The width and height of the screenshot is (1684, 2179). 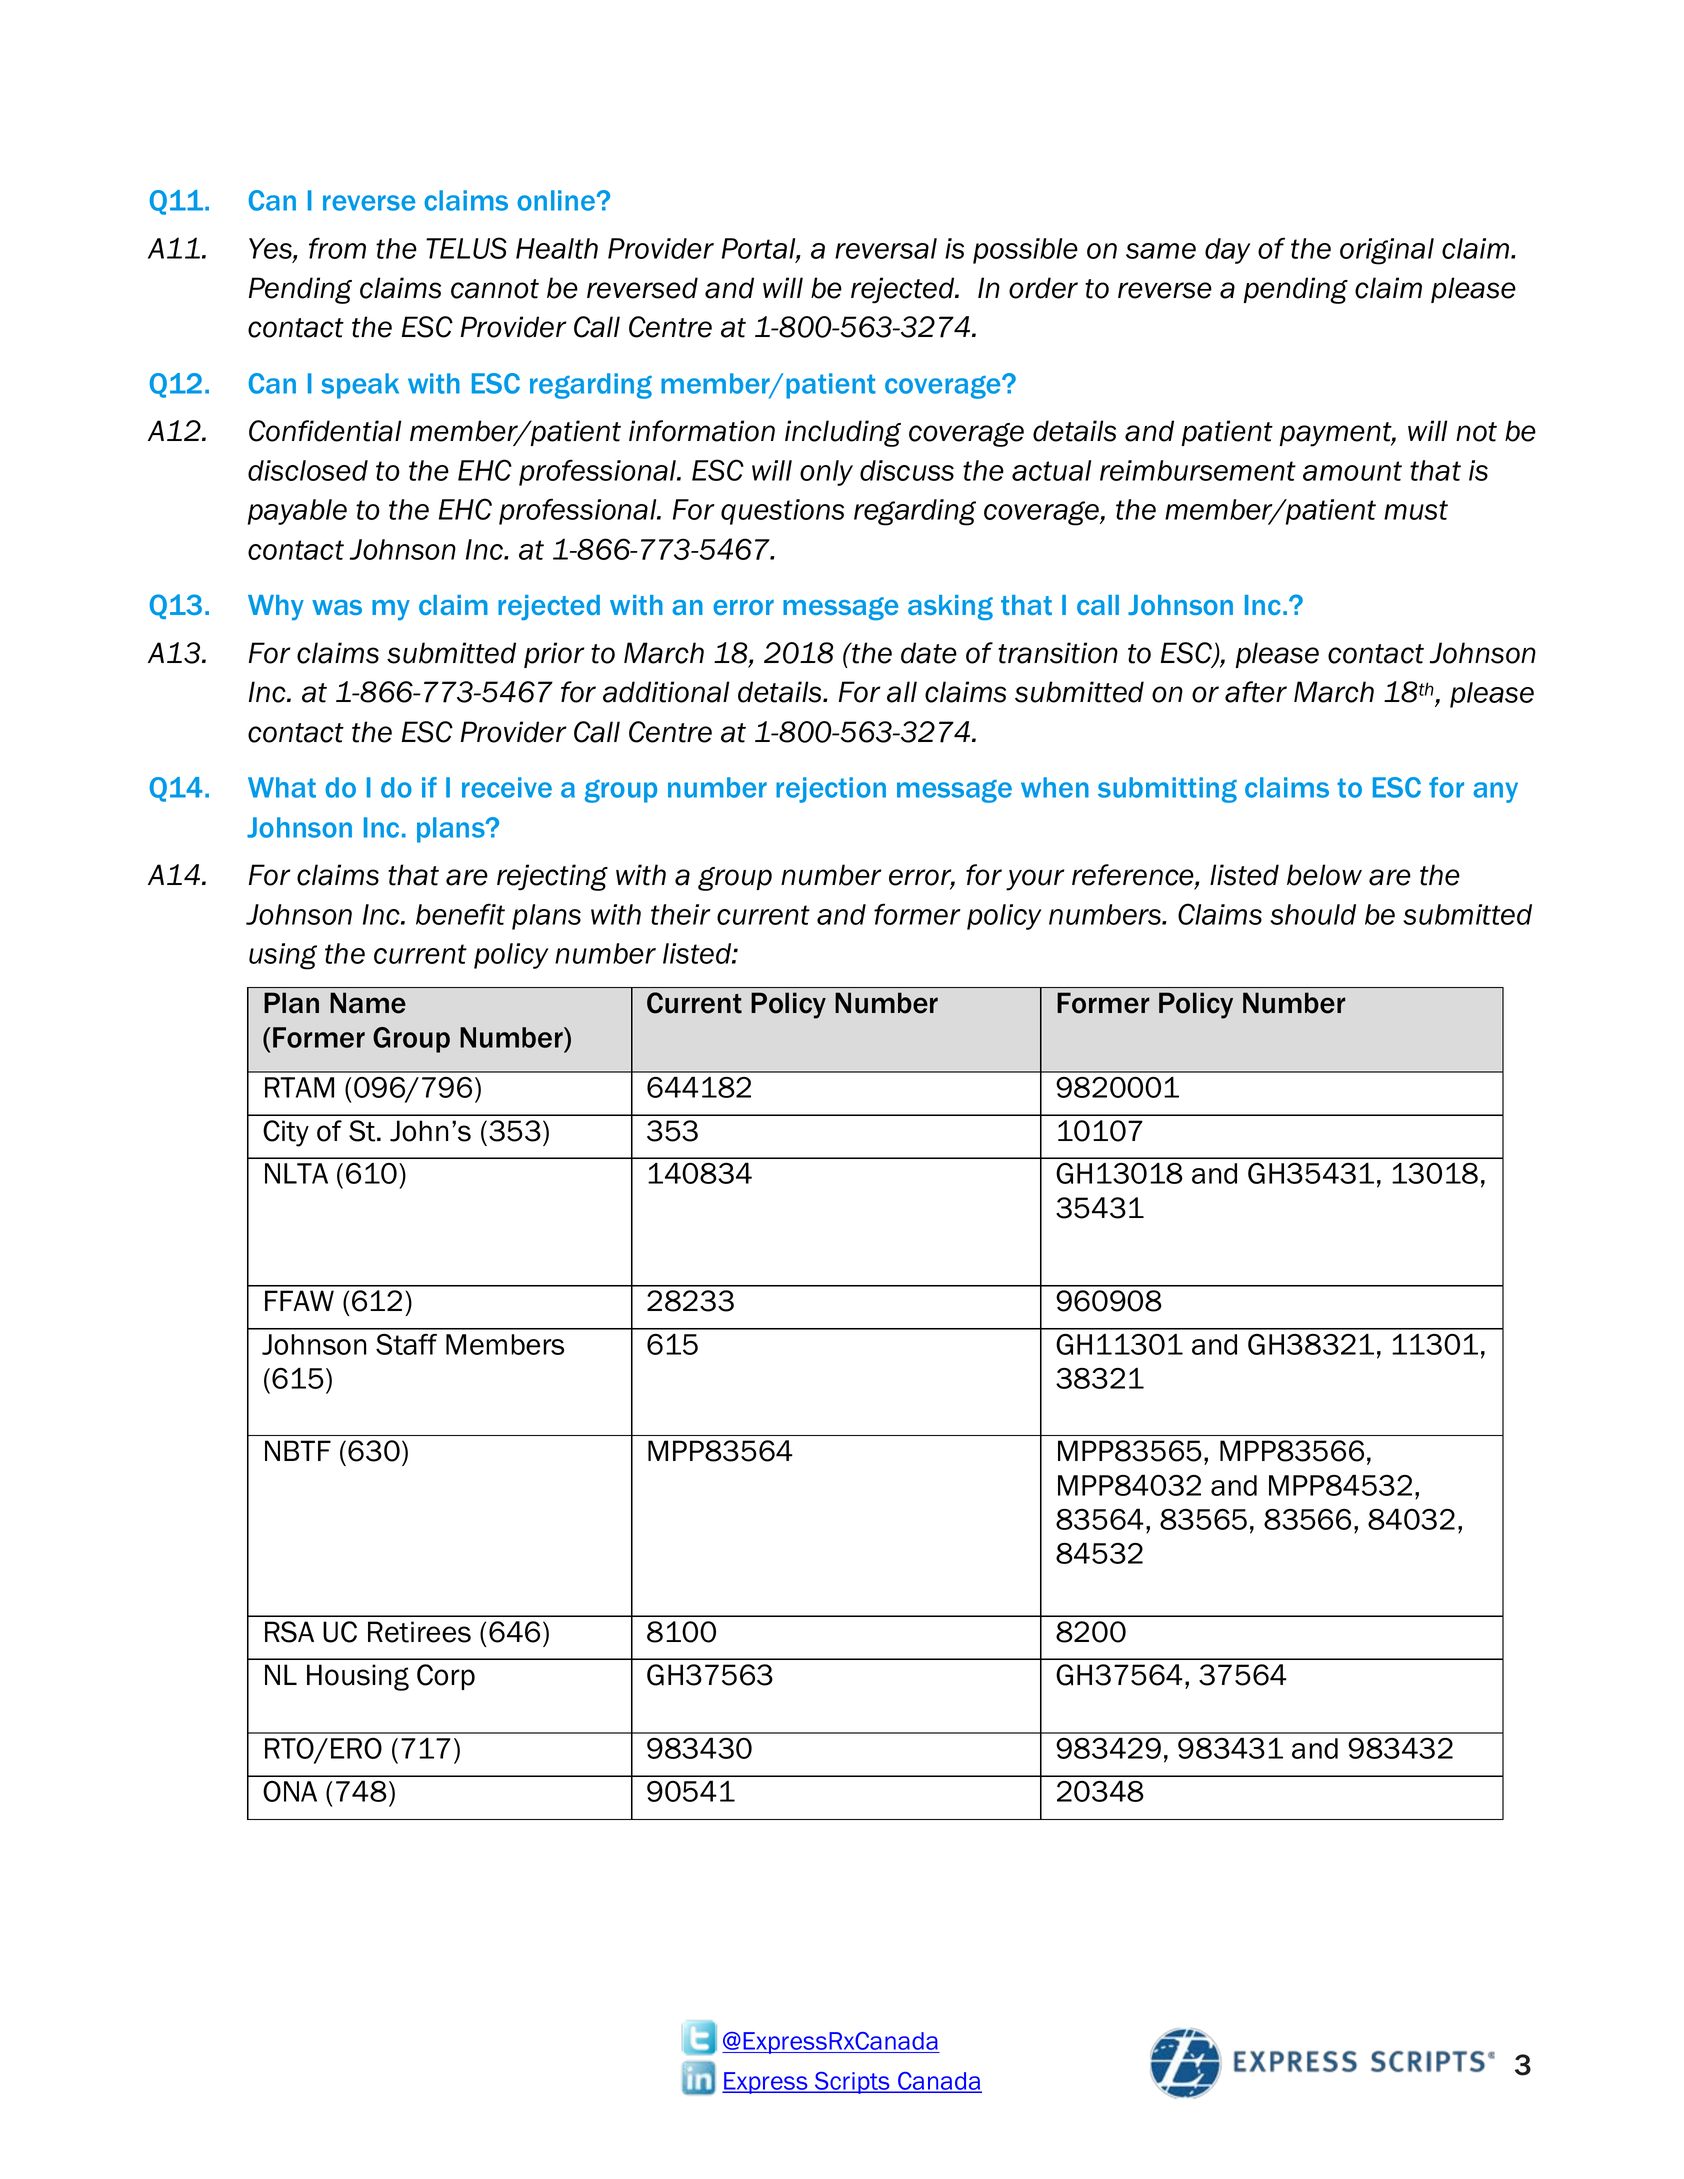 I want to click on Retirees, so click(x=419, y=1632).
